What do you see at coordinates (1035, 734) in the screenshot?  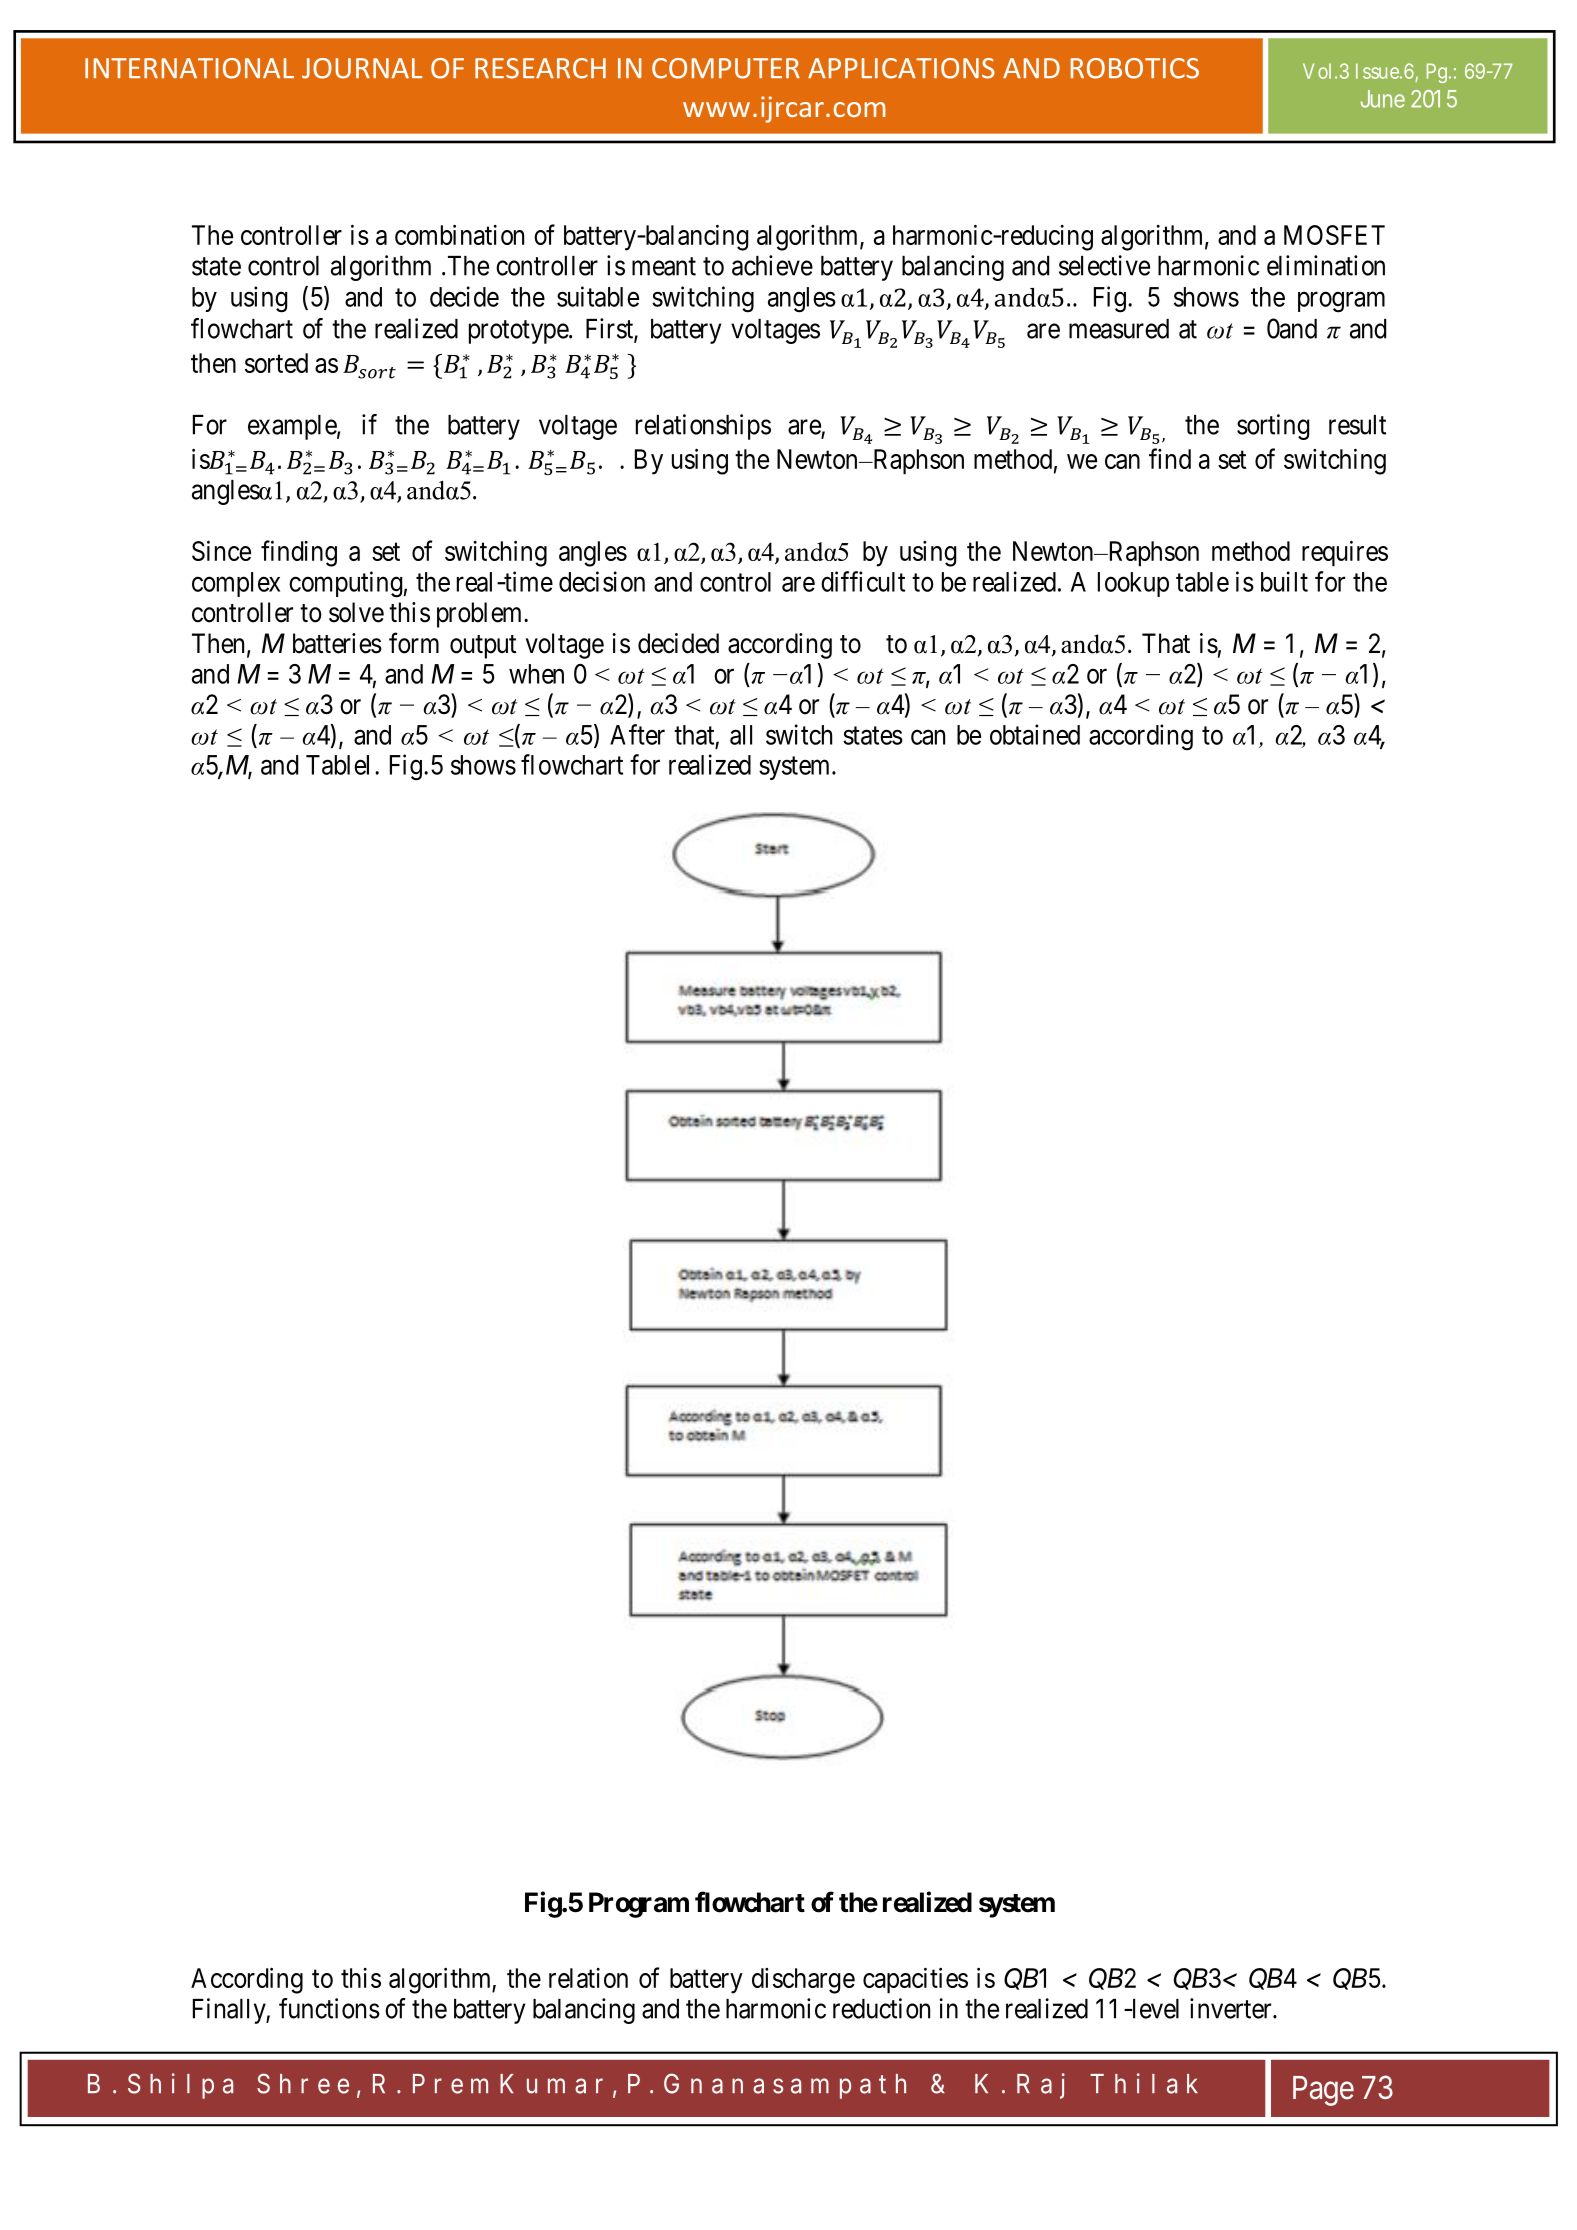 I see `obtained` at bounding box center [1035, 734].
